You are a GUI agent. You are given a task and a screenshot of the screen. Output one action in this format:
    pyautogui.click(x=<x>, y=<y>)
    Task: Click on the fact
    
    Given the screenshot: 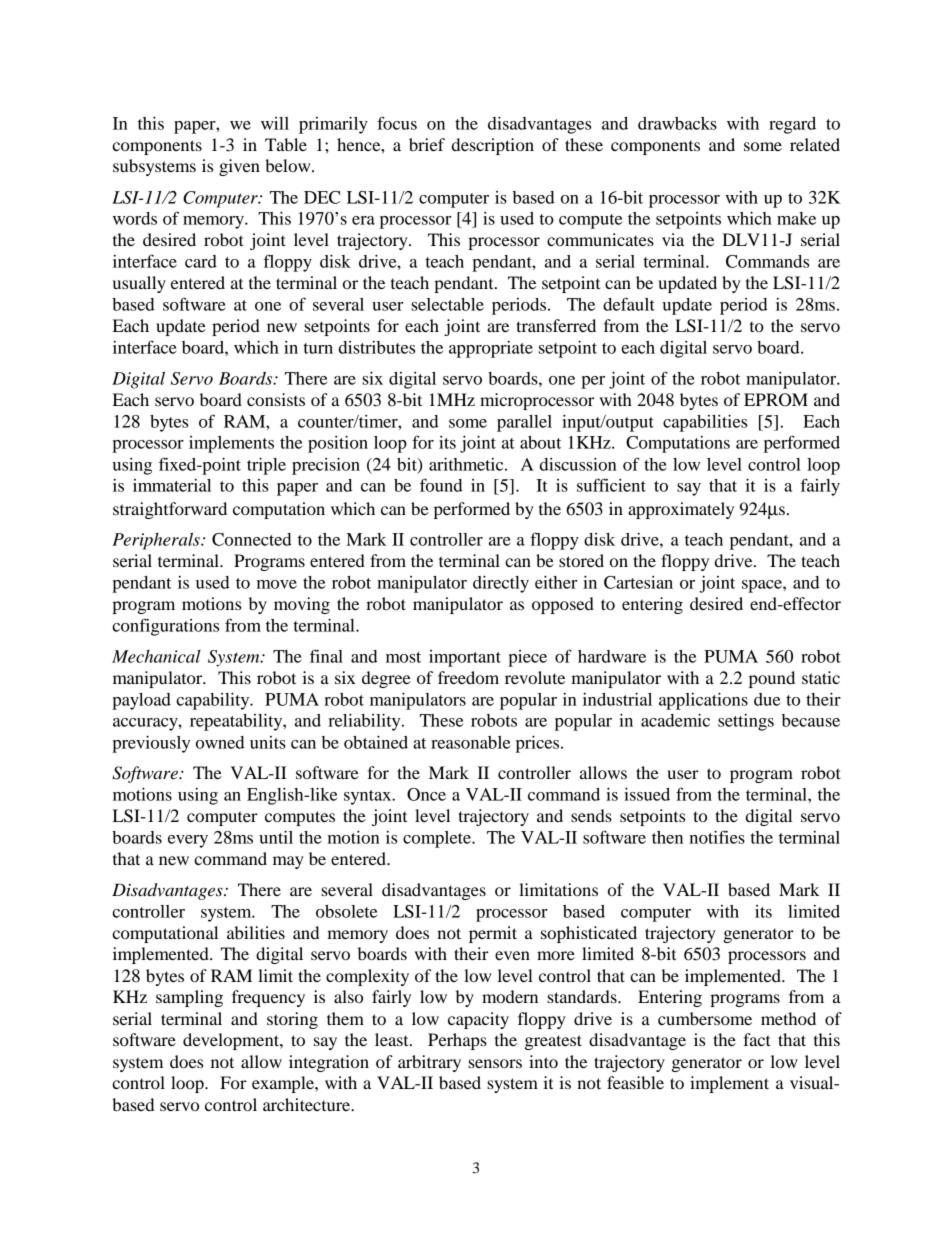 What is the action you would take?
    pyautogui.click(x=757, y=1039)
